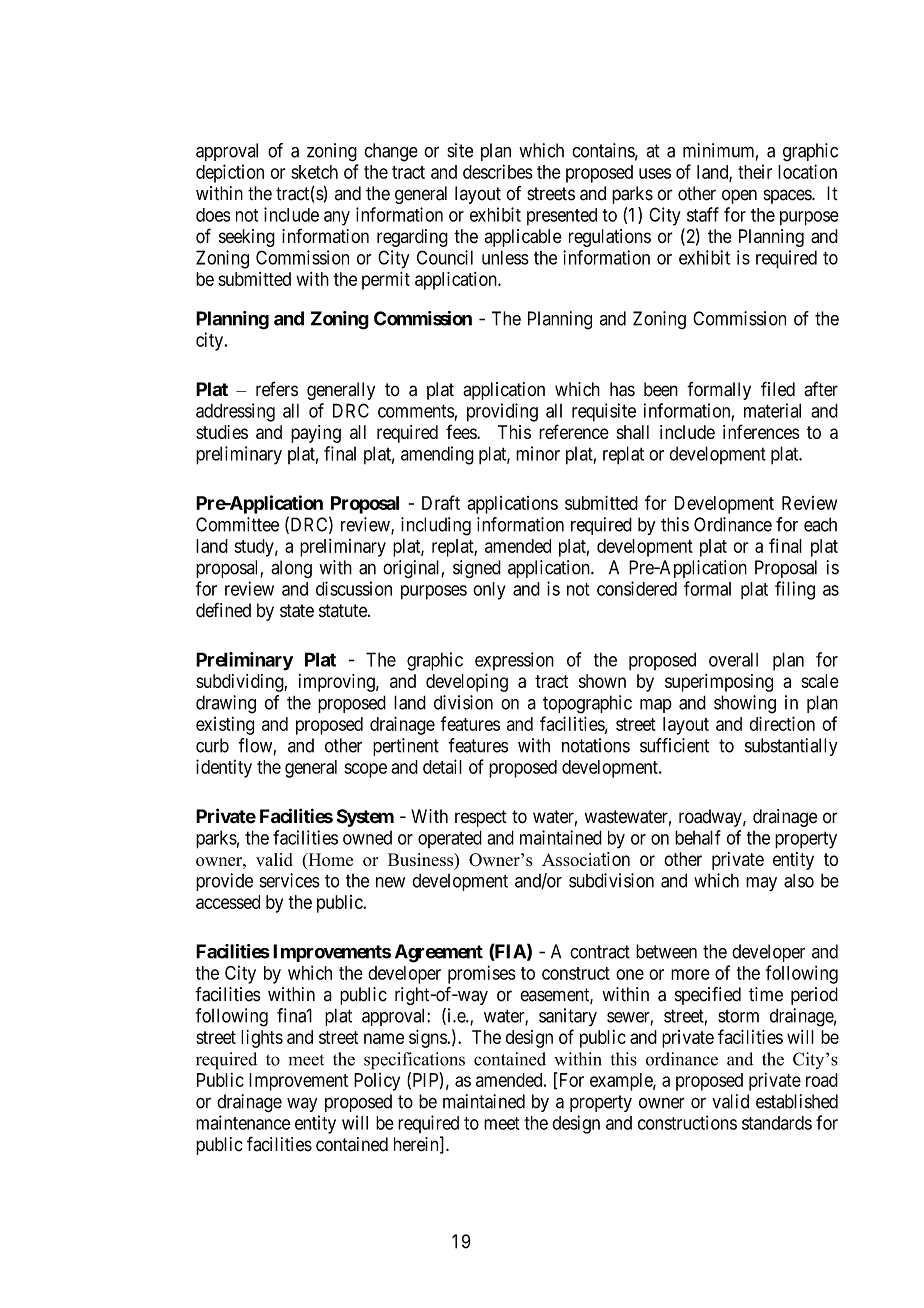  Describe the element at coordinates (297, 611) in the page. I see `state` at that location.
